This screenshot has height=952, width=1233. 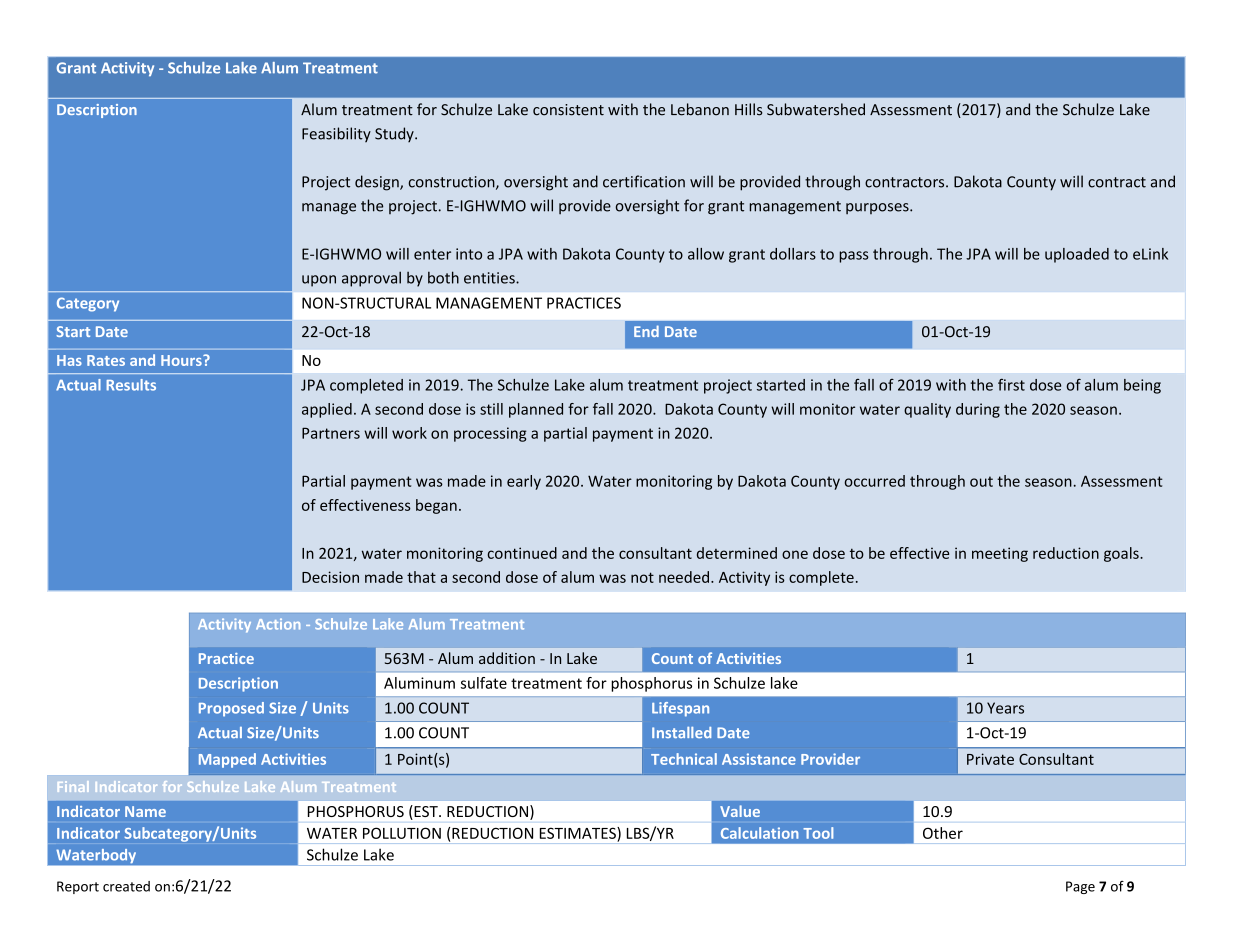 What do you see at coordinates (1080, 887) in the screenshot?
I see `Page` at bounding box center [1080, 887].
